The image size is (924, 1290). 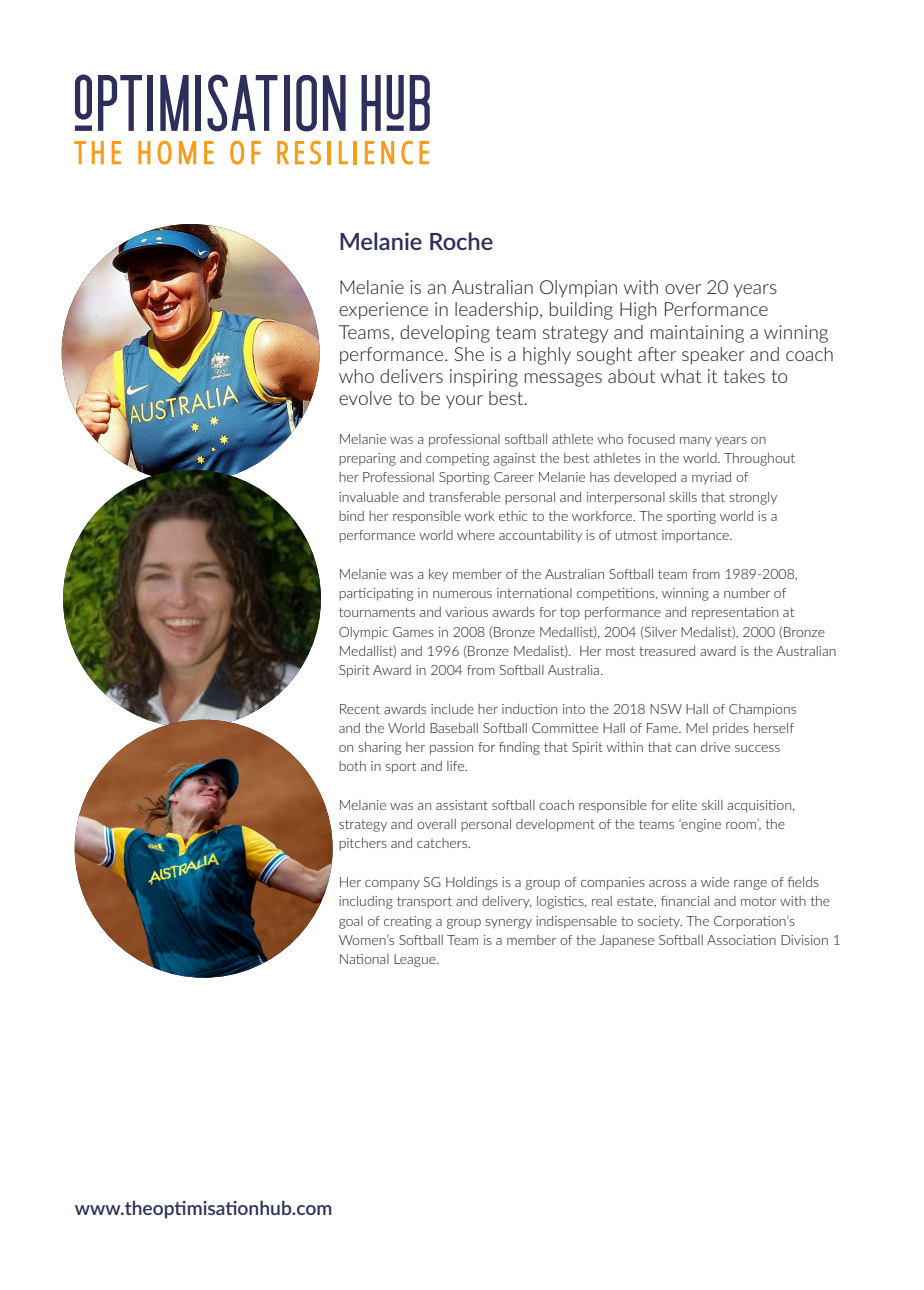 I want to click on Roche, so click(x=461, y=241).
